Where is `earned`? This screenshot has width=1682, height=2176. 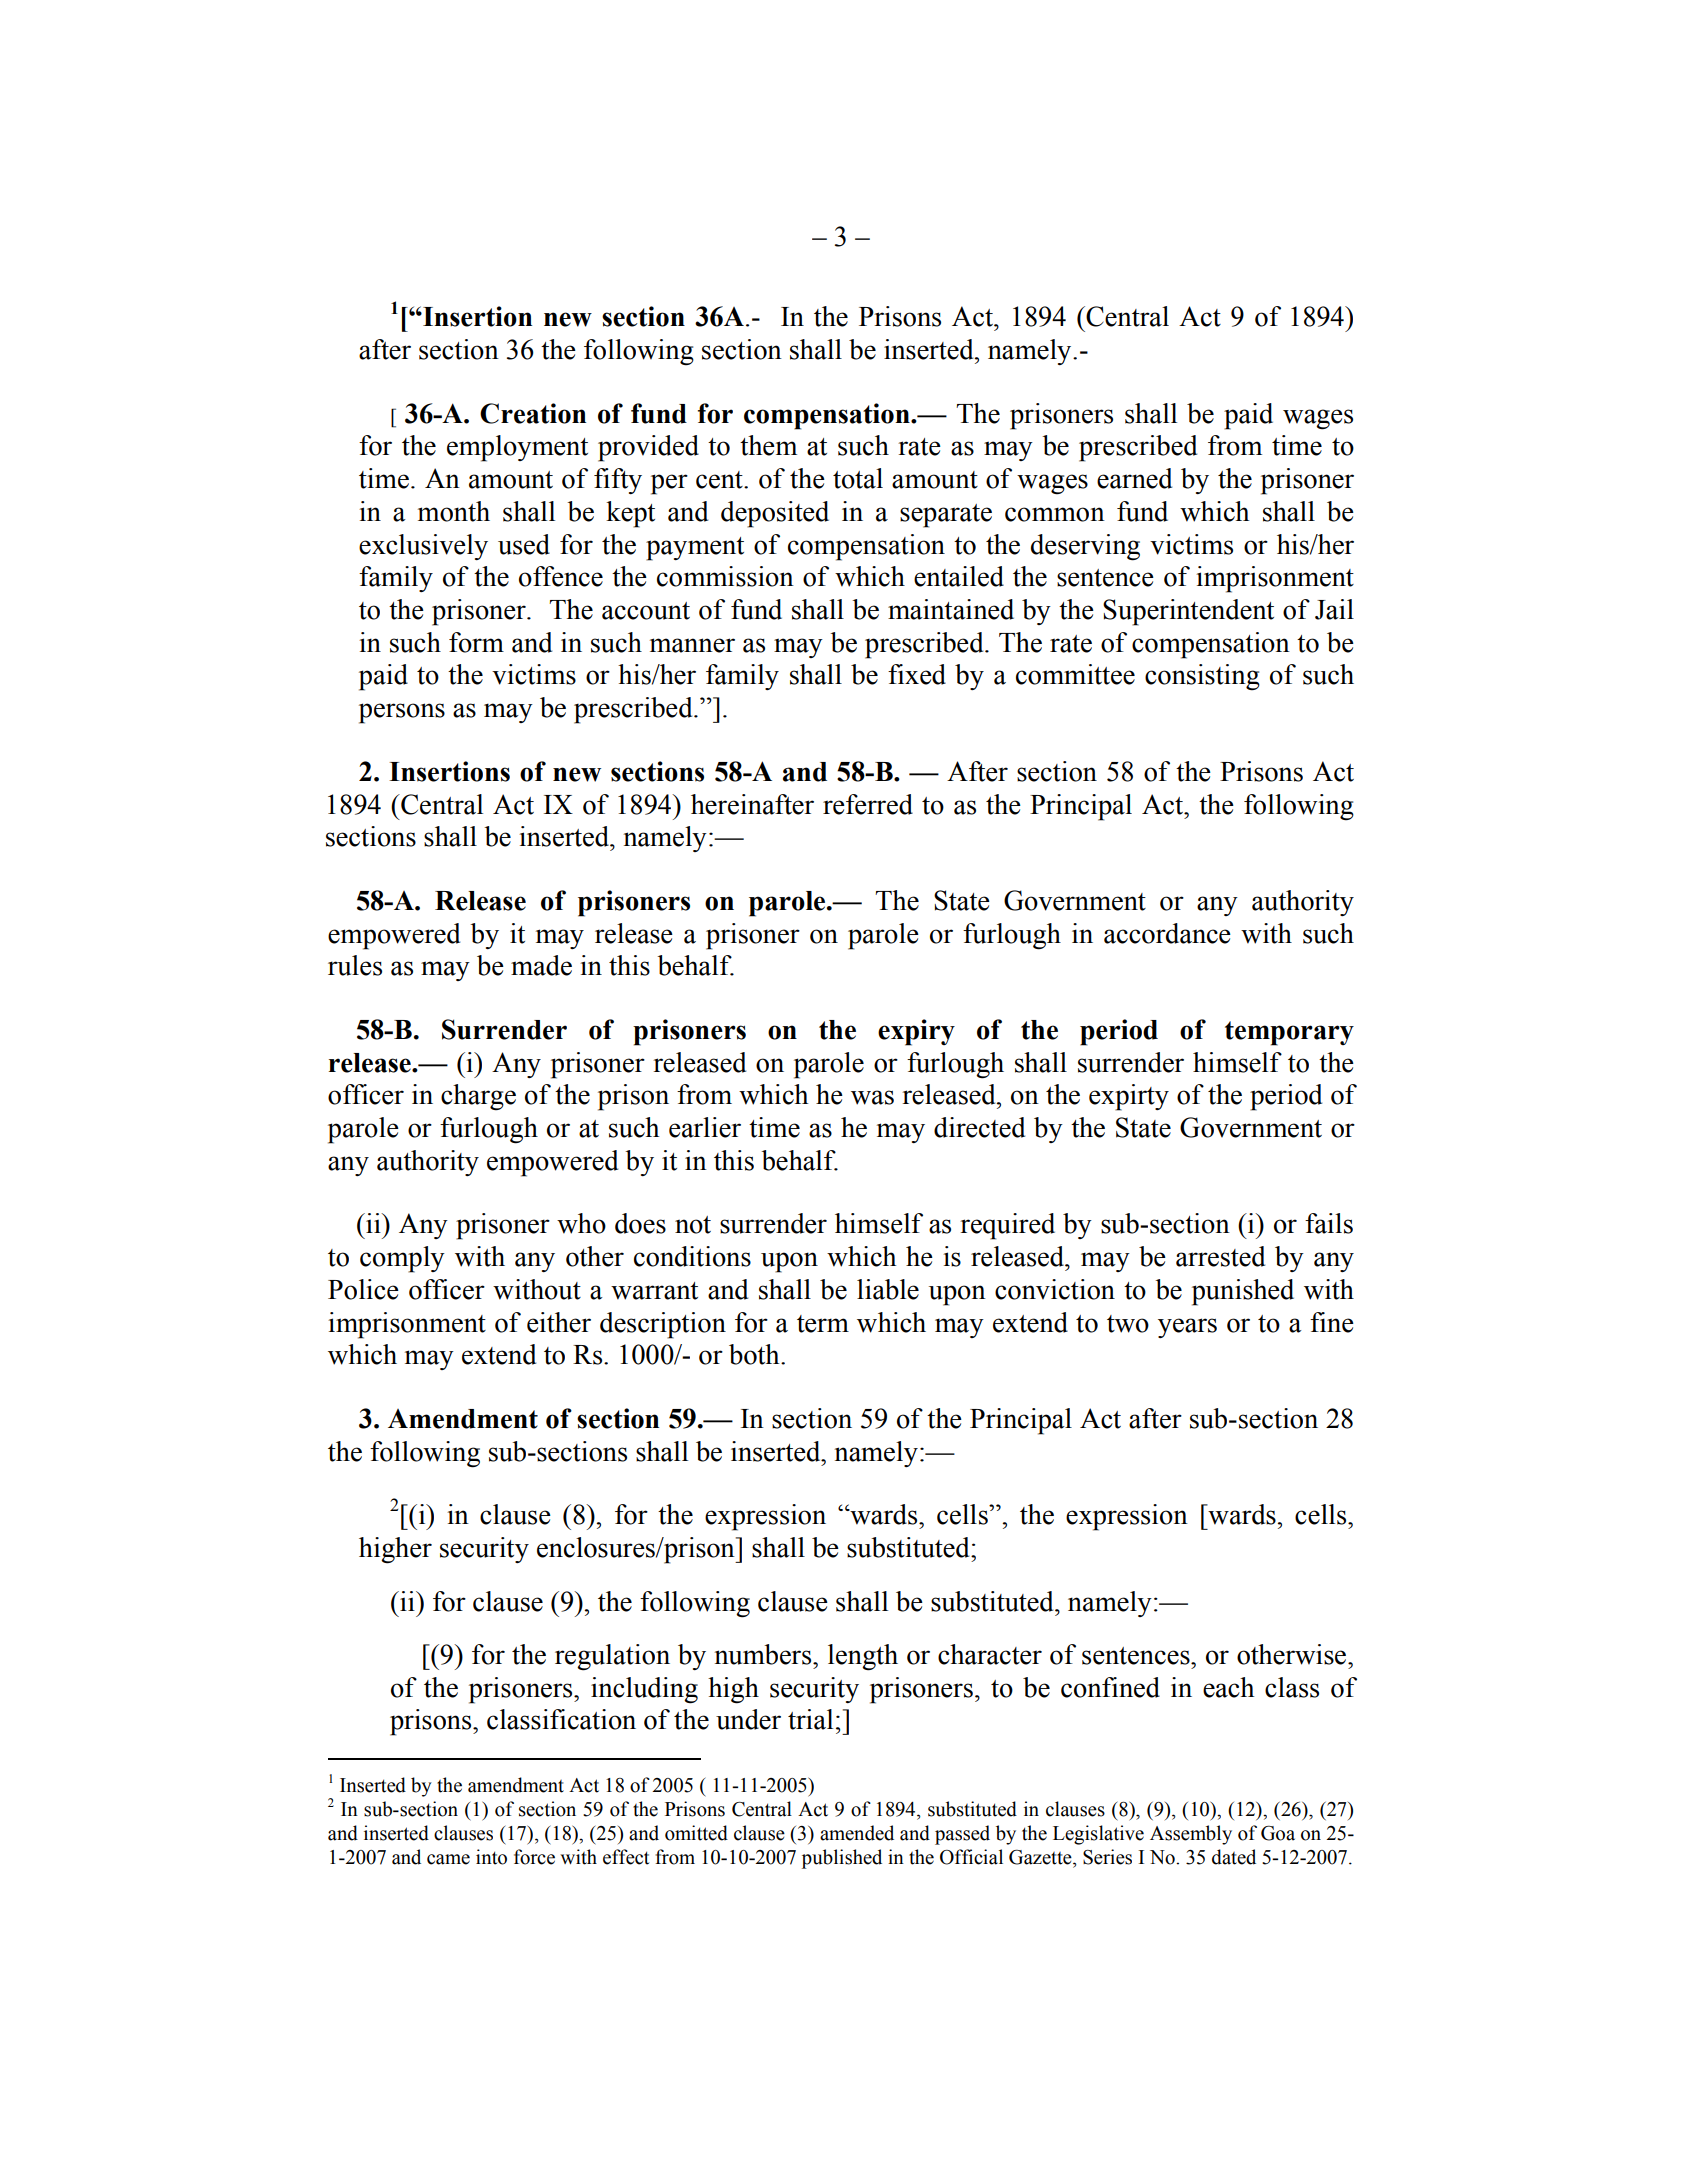
earned is located at coordinates (1134, 478).
